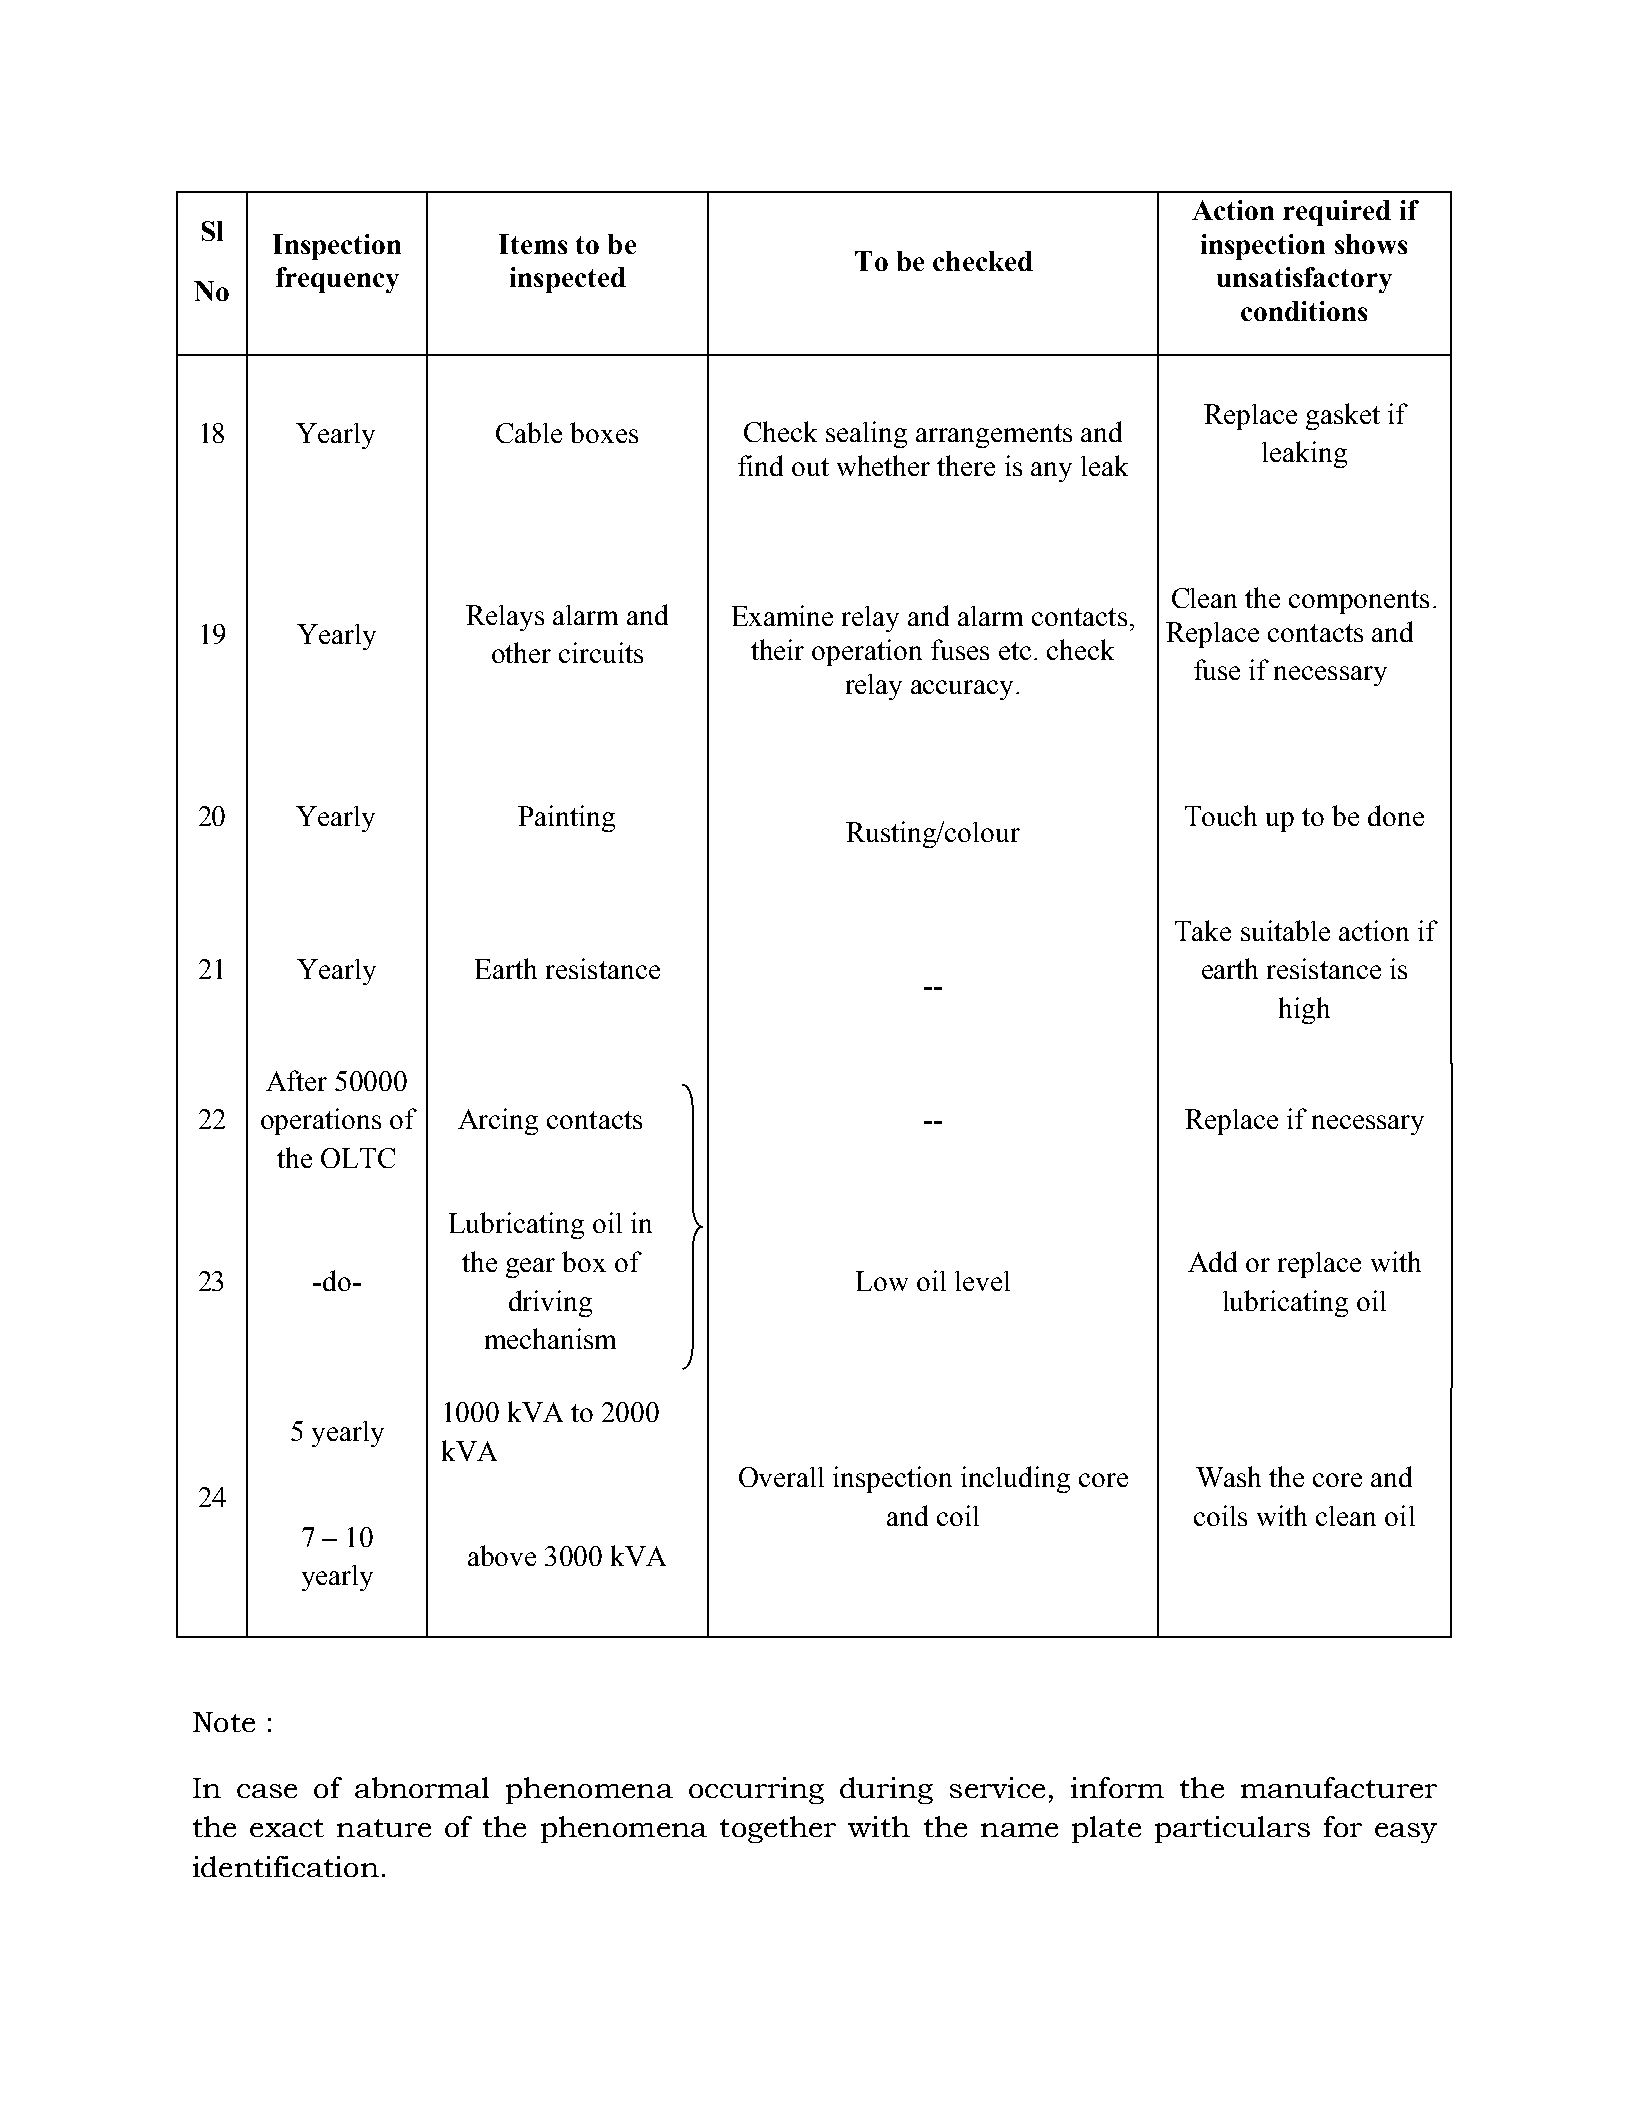  Describe the element at coordinates (778, 1829) in the page. I see `together` at that location.
